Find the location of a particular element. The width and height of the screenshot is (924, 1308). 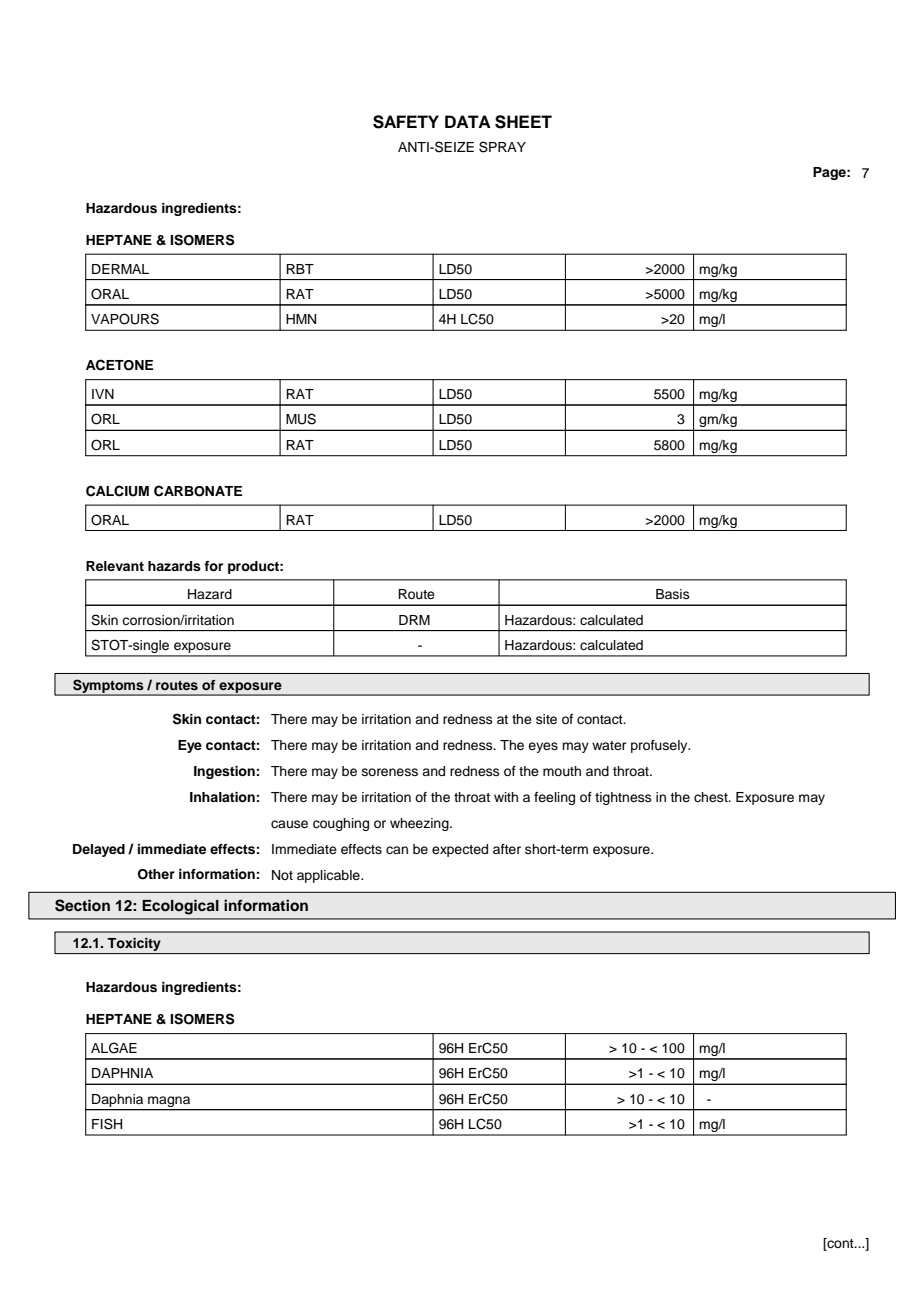

MUS is located at coordinates (301, 419).
